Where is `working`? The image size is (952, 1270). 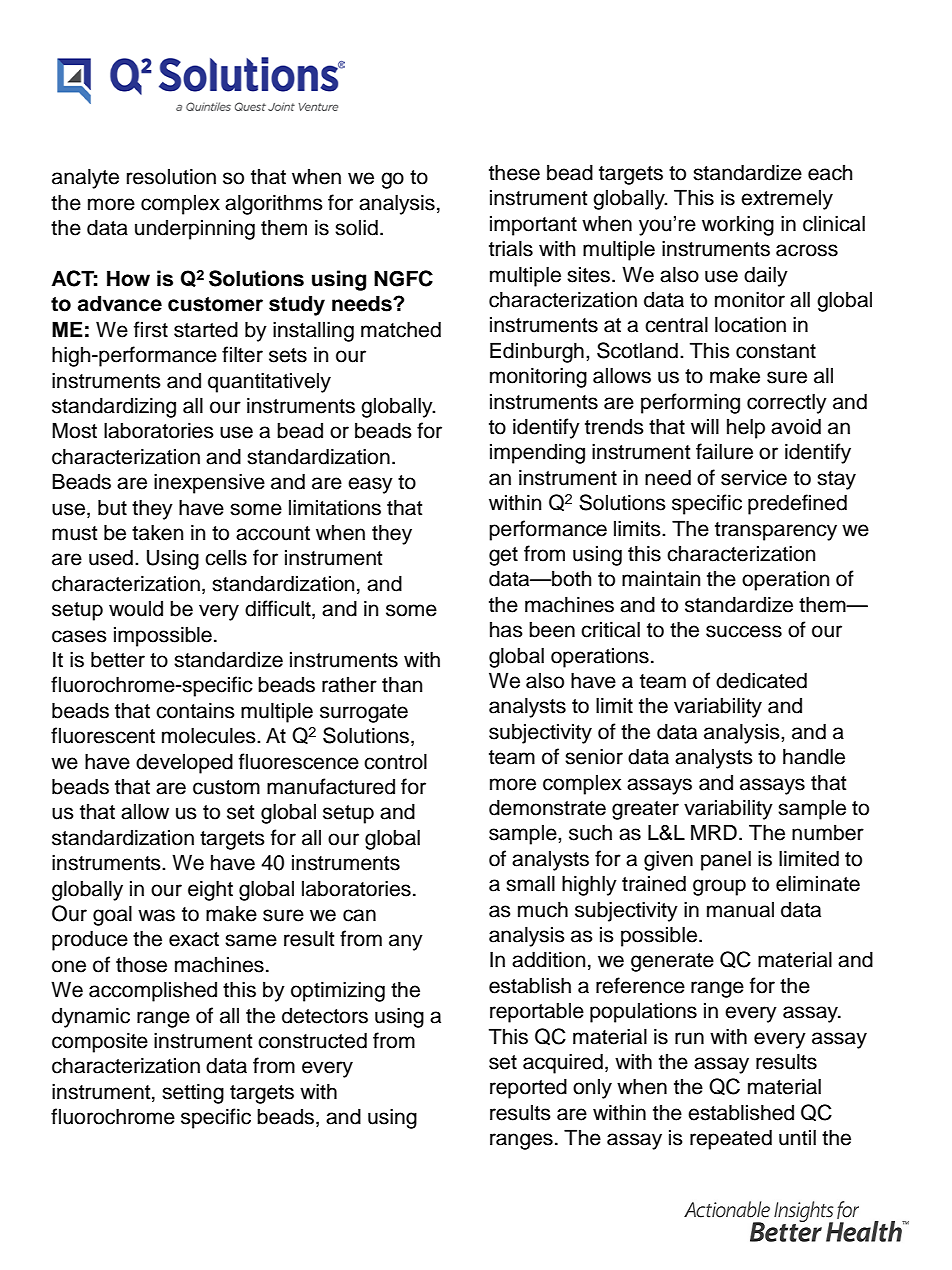
working is located at coordinates (738, 225).
